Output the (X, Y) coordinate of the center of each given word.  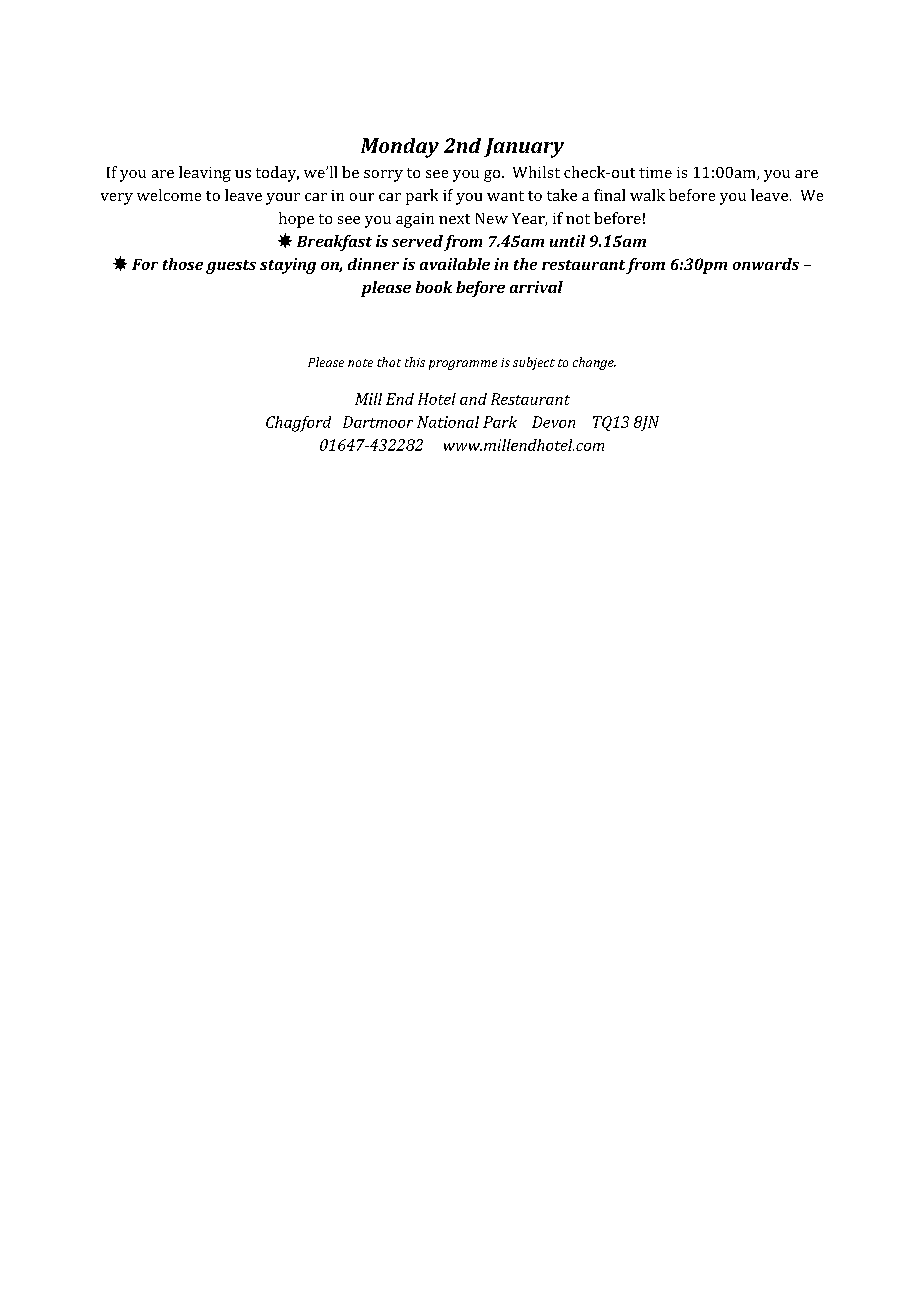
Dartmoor (378, 422)
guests (231, 267)
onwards (766, 264)
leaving (205, 174)
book (434, 287)
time (655, 172)
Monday (400, 148)
